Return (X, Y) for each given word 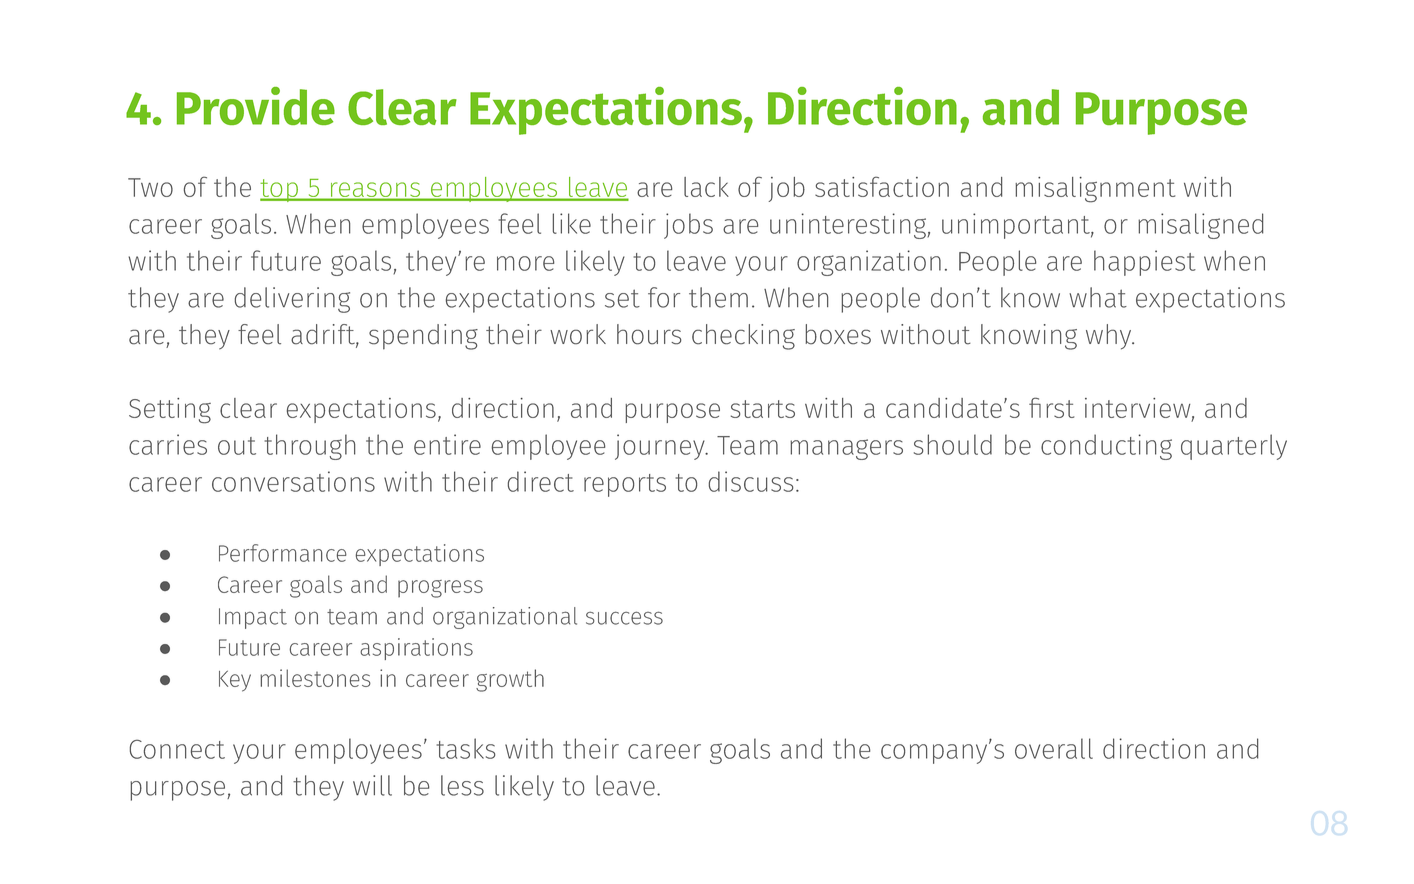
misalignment (1095, 190)
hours (649, 334)
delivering (292, 300)
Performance (283, 553)
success (624, 618)
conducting (1106, 447)
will (372, 785)
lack (706, 187)
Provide (256, 106)
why (1110, 337)
